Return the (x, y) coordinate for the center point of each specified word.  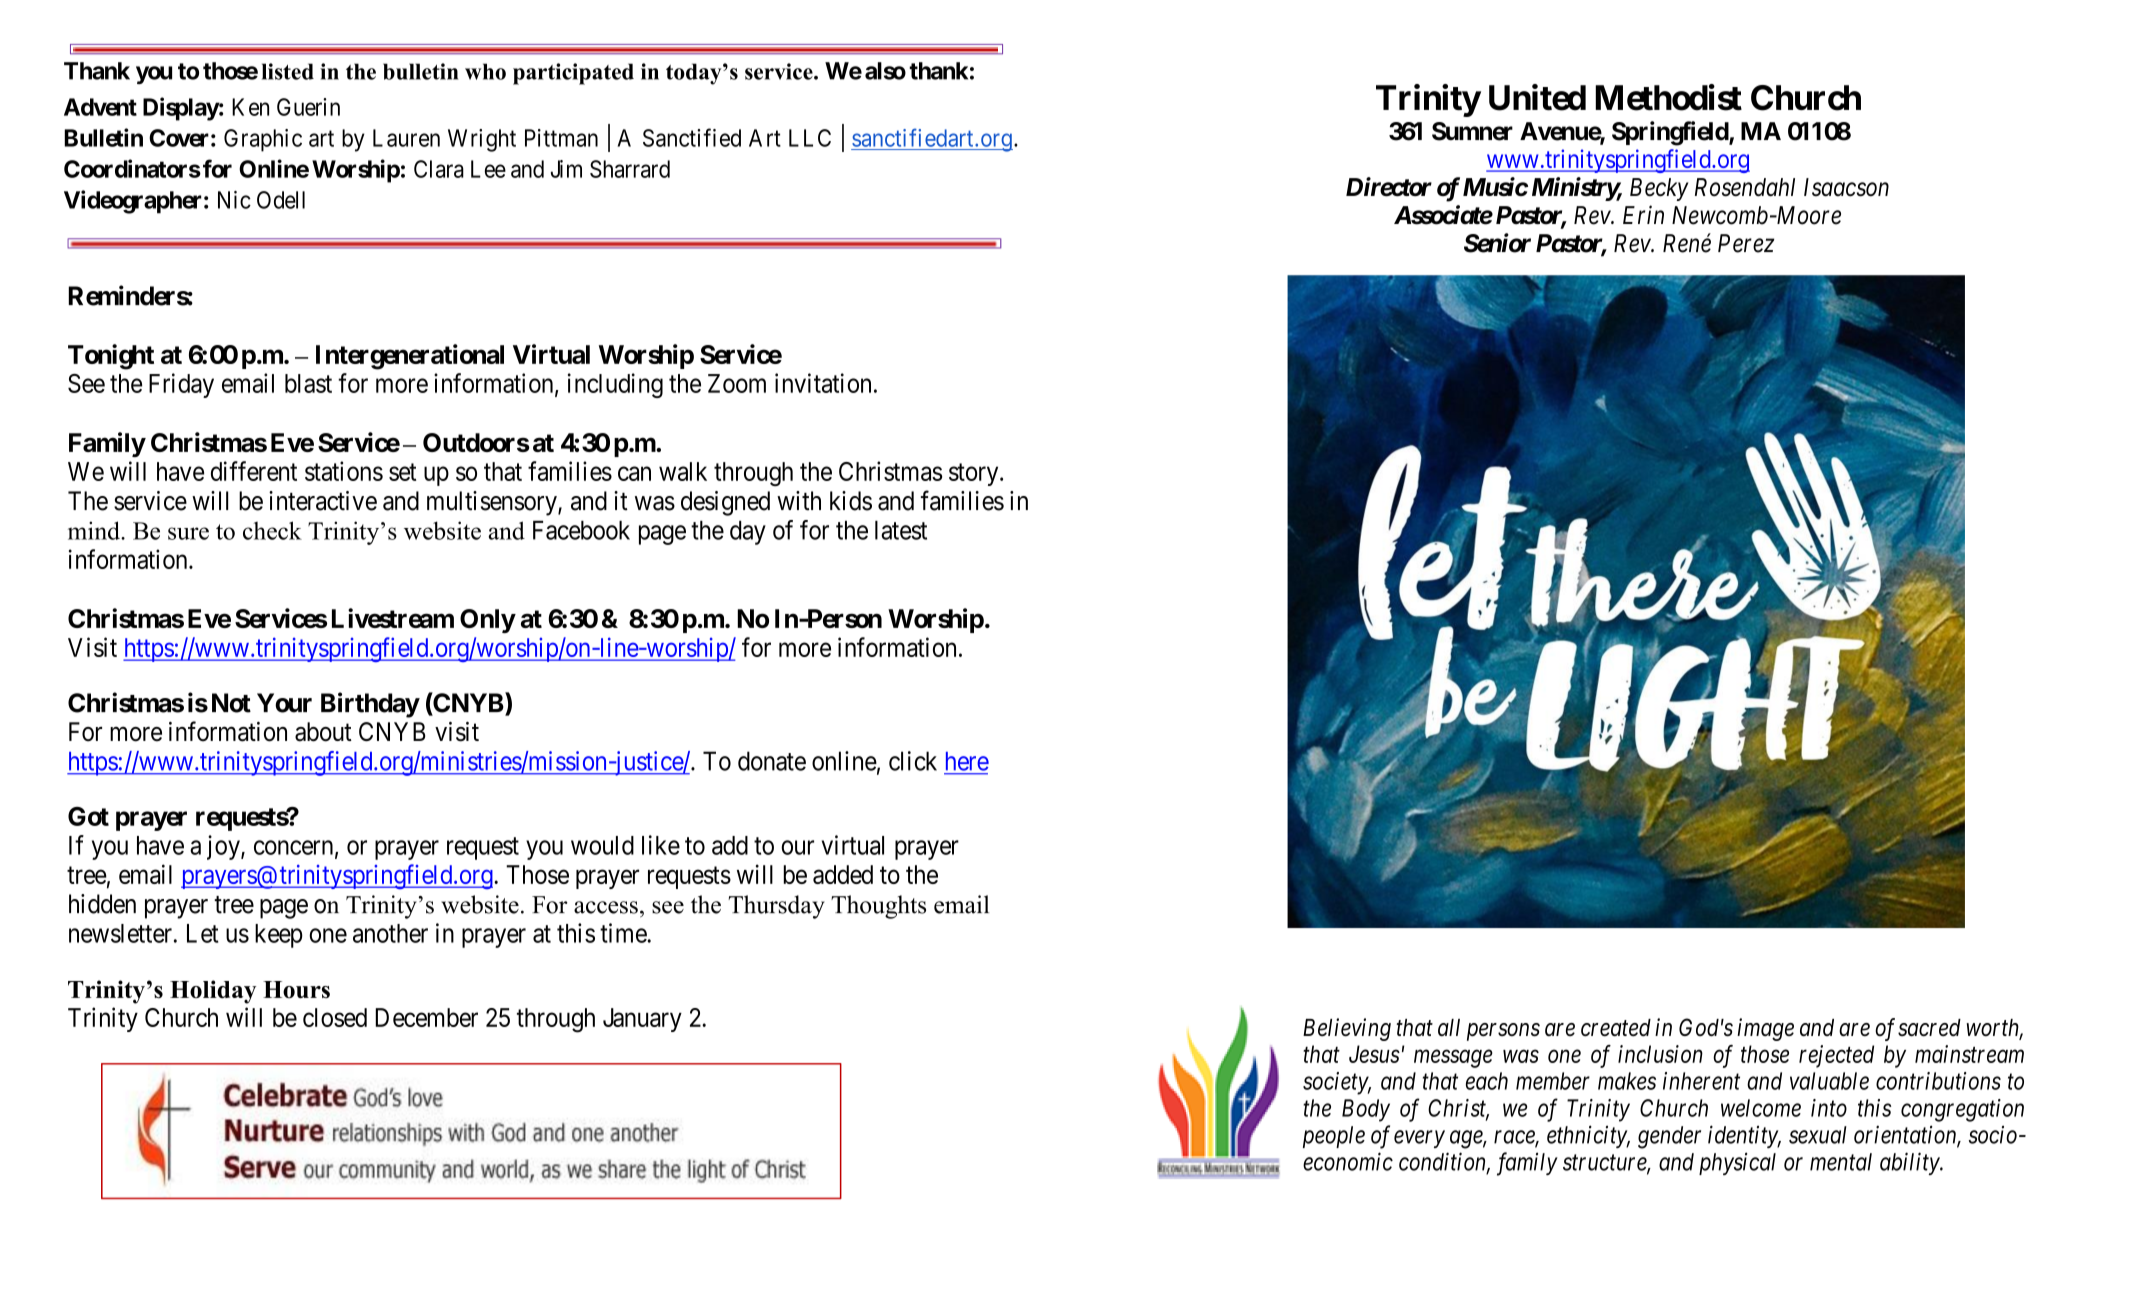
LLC (810, 138)
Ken (250, 107)
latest (901, 530)
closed (335, 1017)
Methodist (1668, 97)
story (975, 474)
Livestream (393, 618)
